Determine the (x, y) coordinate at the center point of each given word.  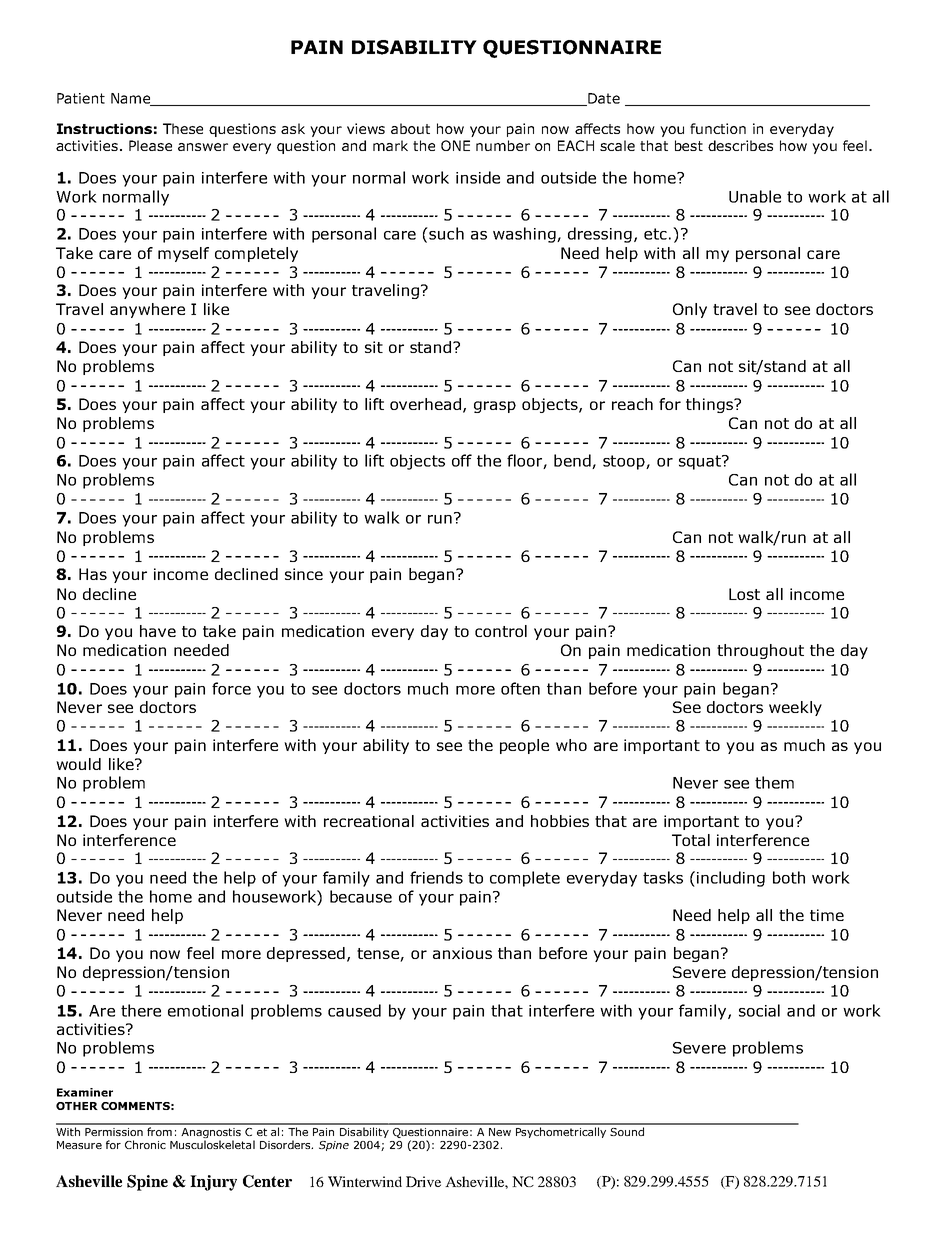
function (718, 128)
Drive (423, 1181)
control (501, 631)
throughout (760, 651)
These (183, 128)
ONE (455, 145)
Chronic (145, 1144)
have (158, 631)
